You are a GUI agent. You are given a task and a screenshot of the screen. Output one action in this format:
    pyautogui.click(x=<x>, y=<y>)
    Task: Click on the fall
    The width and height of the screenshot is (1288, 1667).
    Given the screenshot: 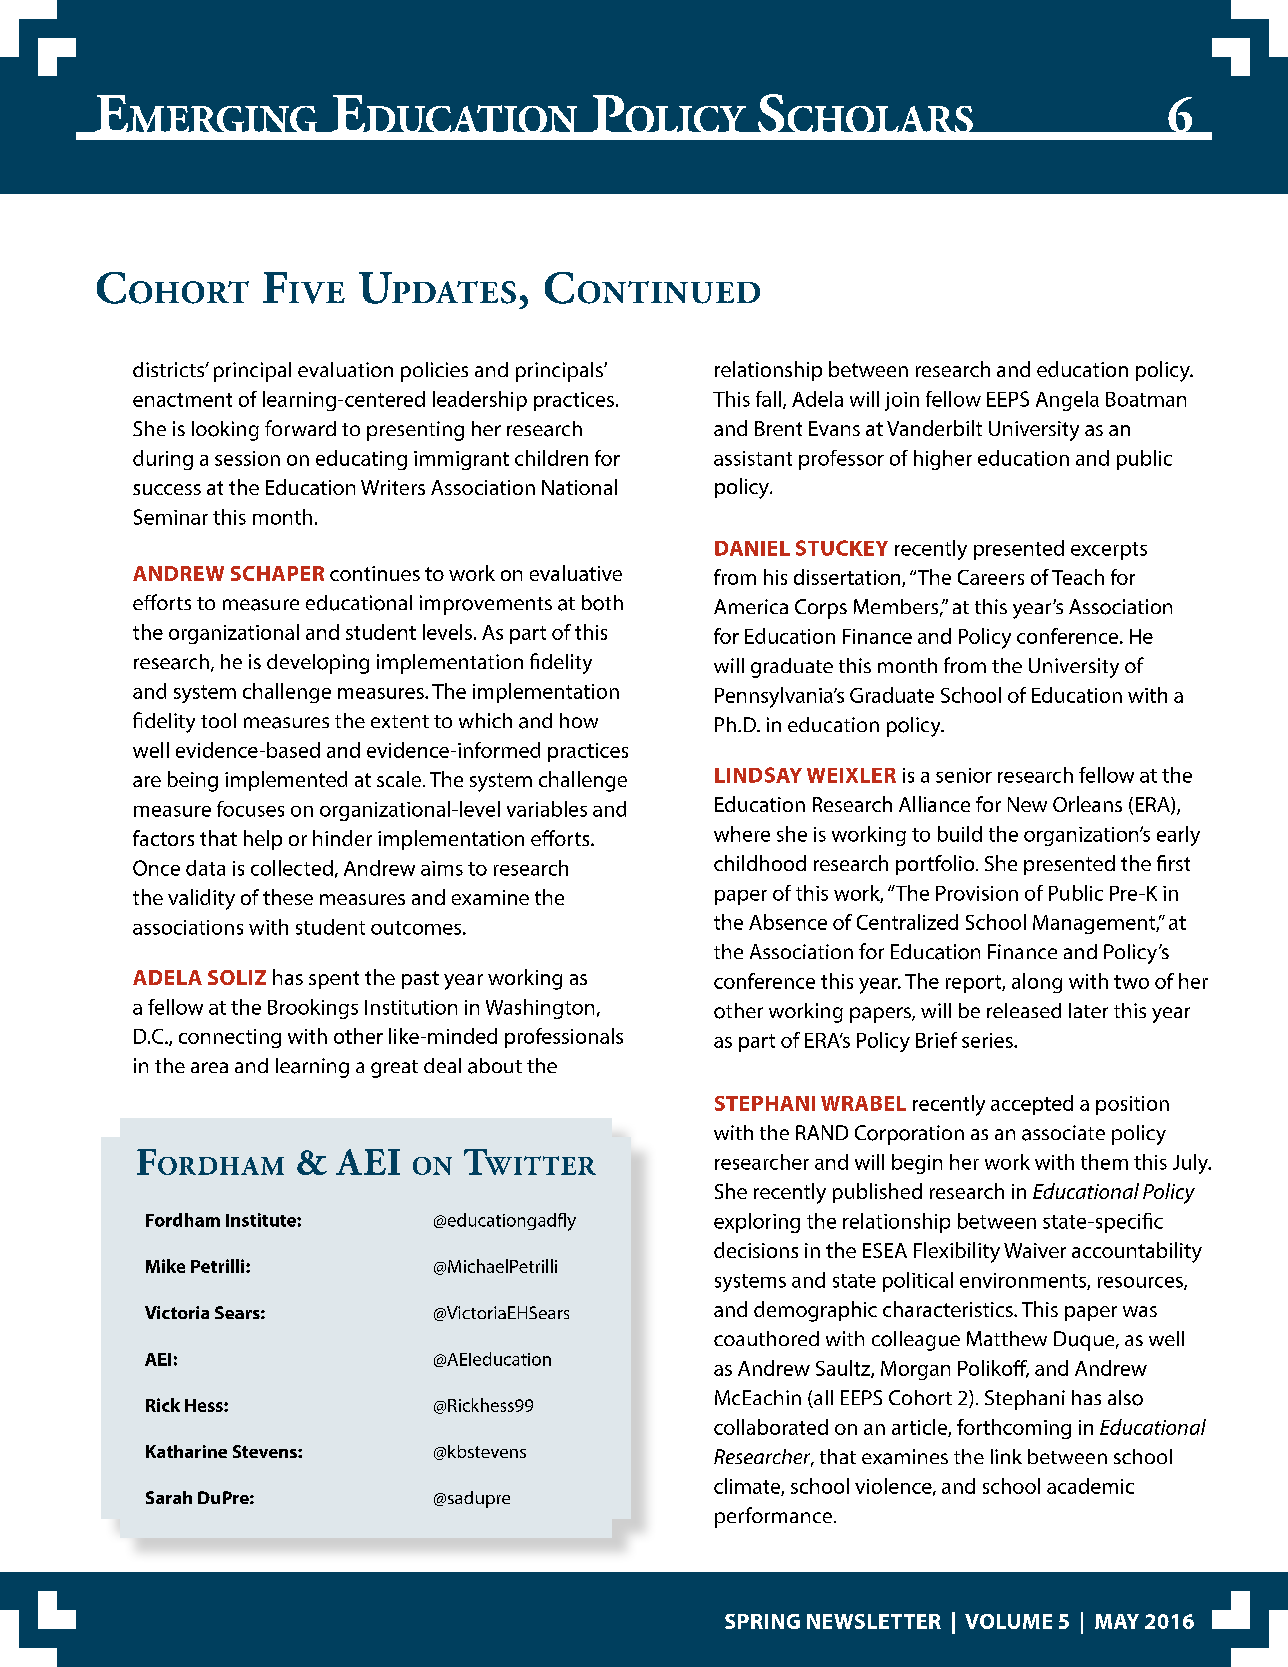 What is the action you would take?
    pyautogui.click(x=770, y=400)
